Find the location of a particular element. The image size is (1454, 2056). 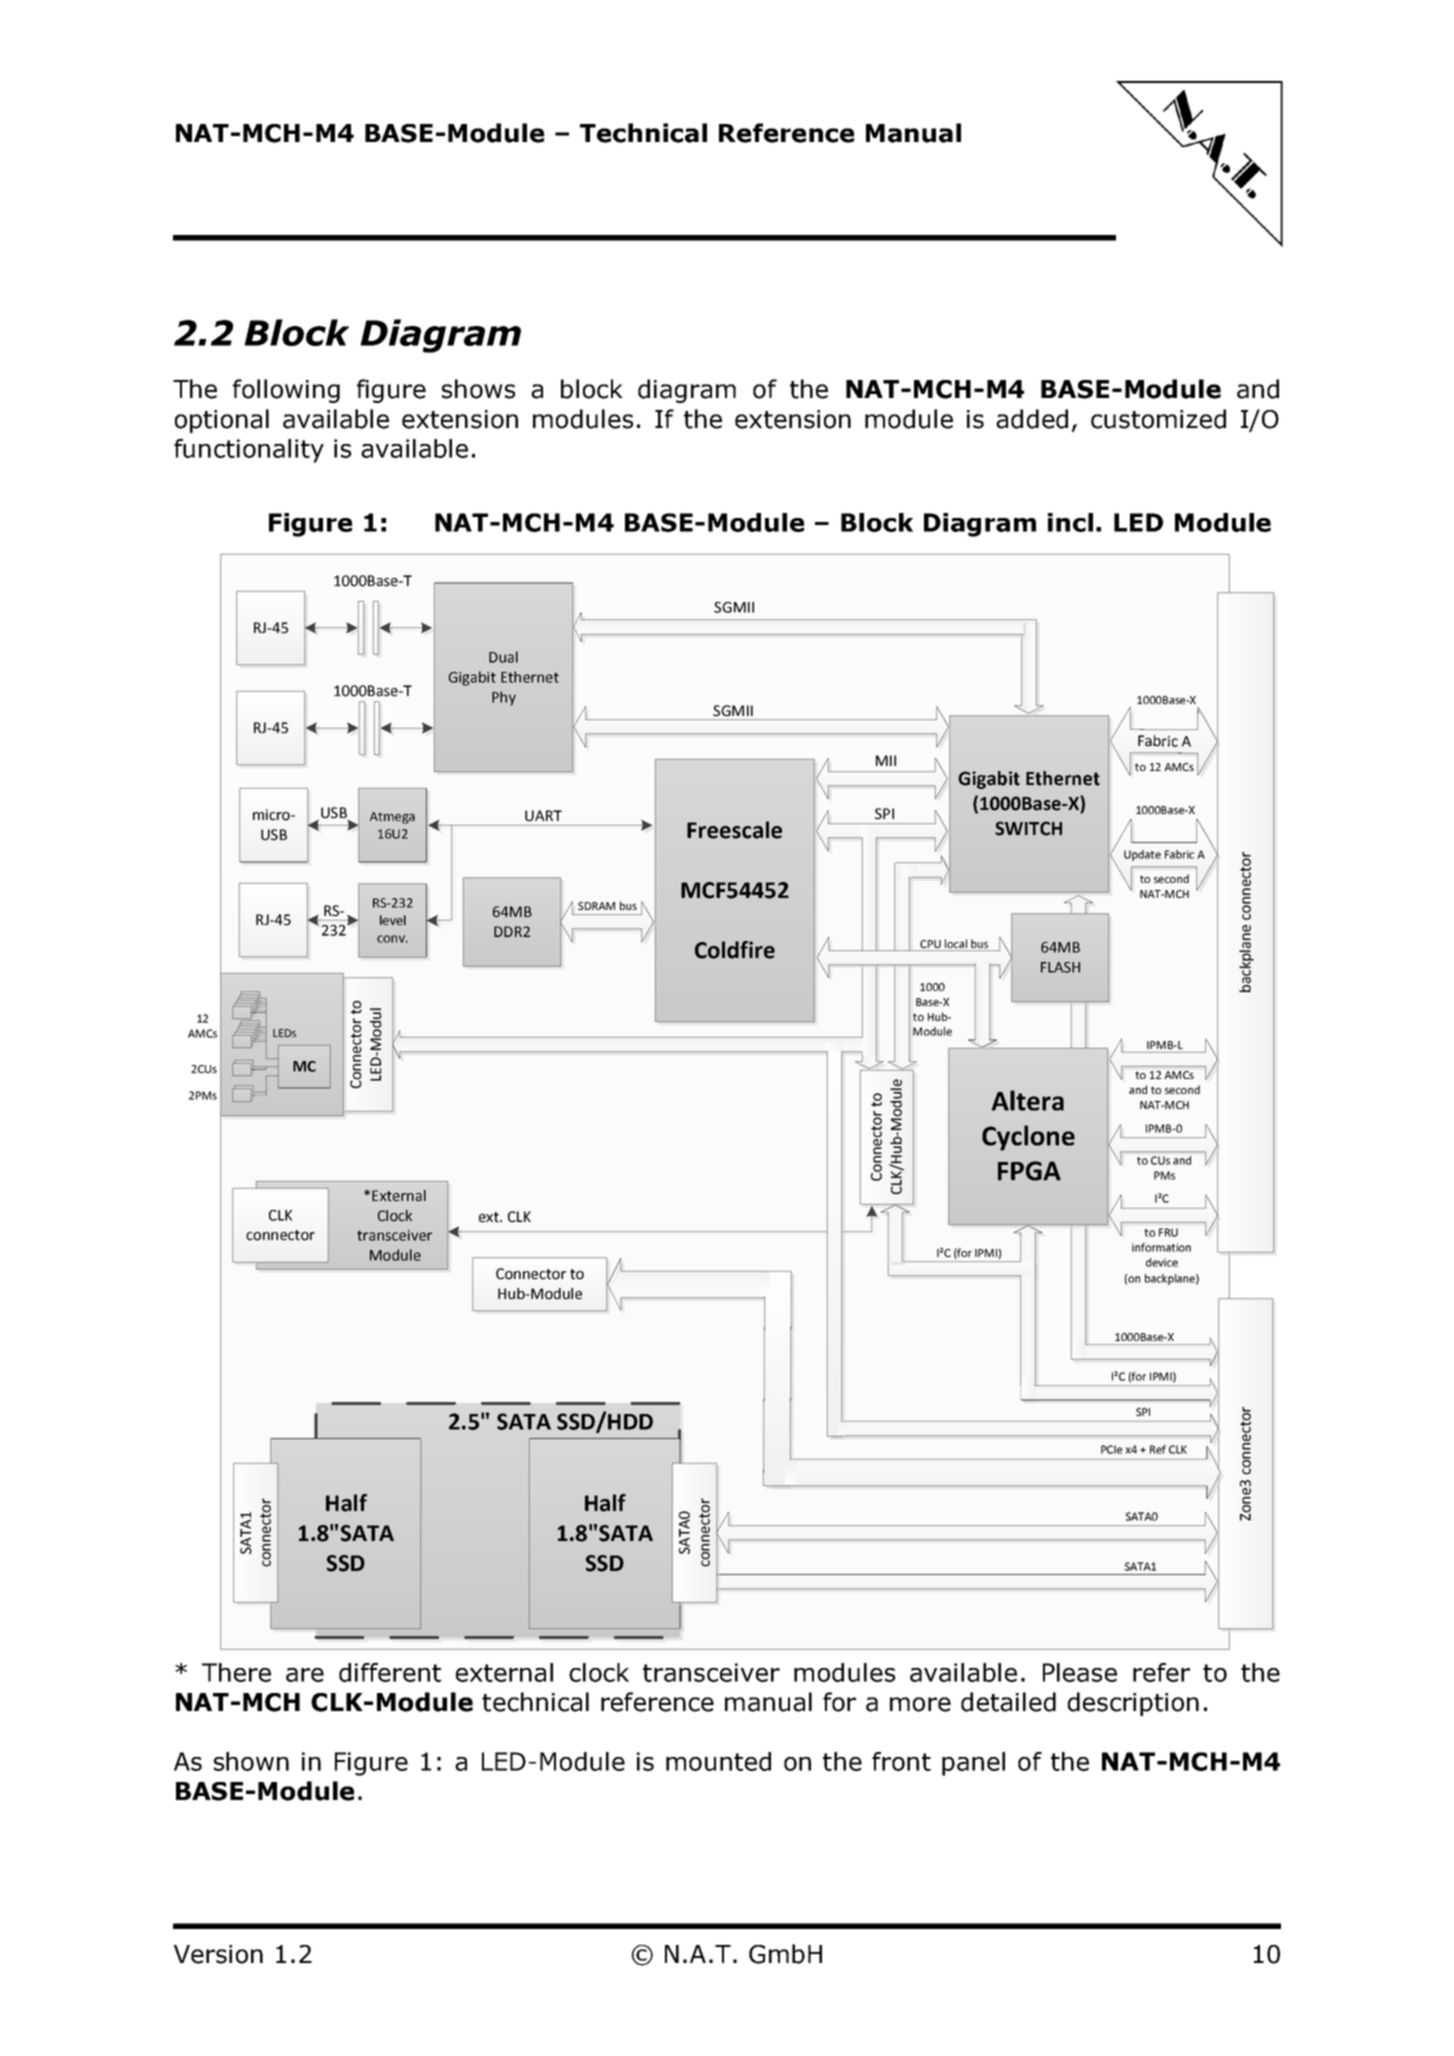

added is located at coordinates (1032, 419).
